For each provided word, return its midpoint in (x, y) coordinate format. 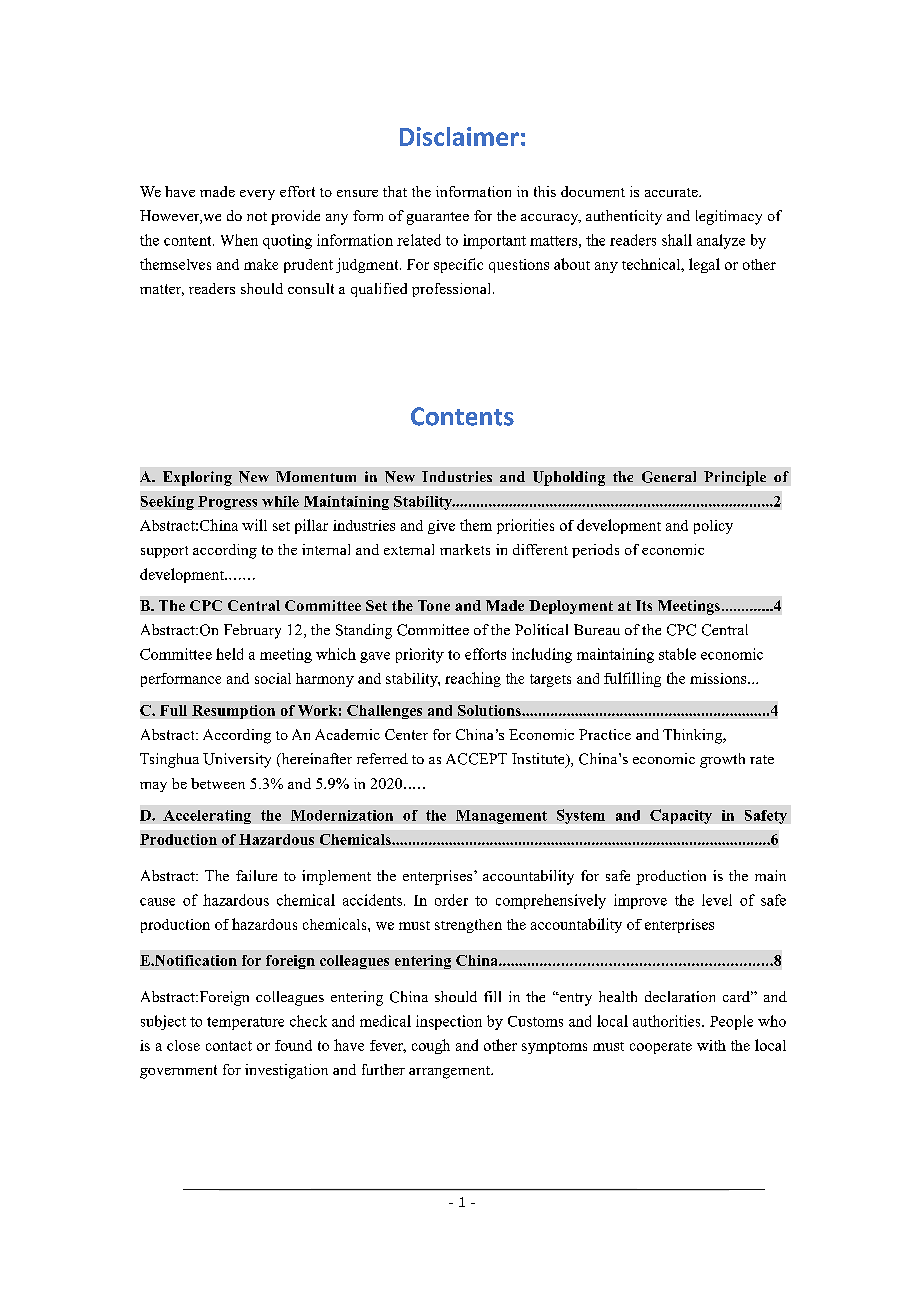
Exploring (197, 478)
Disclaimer (459, 136)
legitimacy (729, 217)
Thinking (694, 736)
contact (229, 1046)
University (237, 760)
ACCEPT (476, 759)
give (441, 527)
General (669, 477)
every (257, 195)
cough (431, 1046)
